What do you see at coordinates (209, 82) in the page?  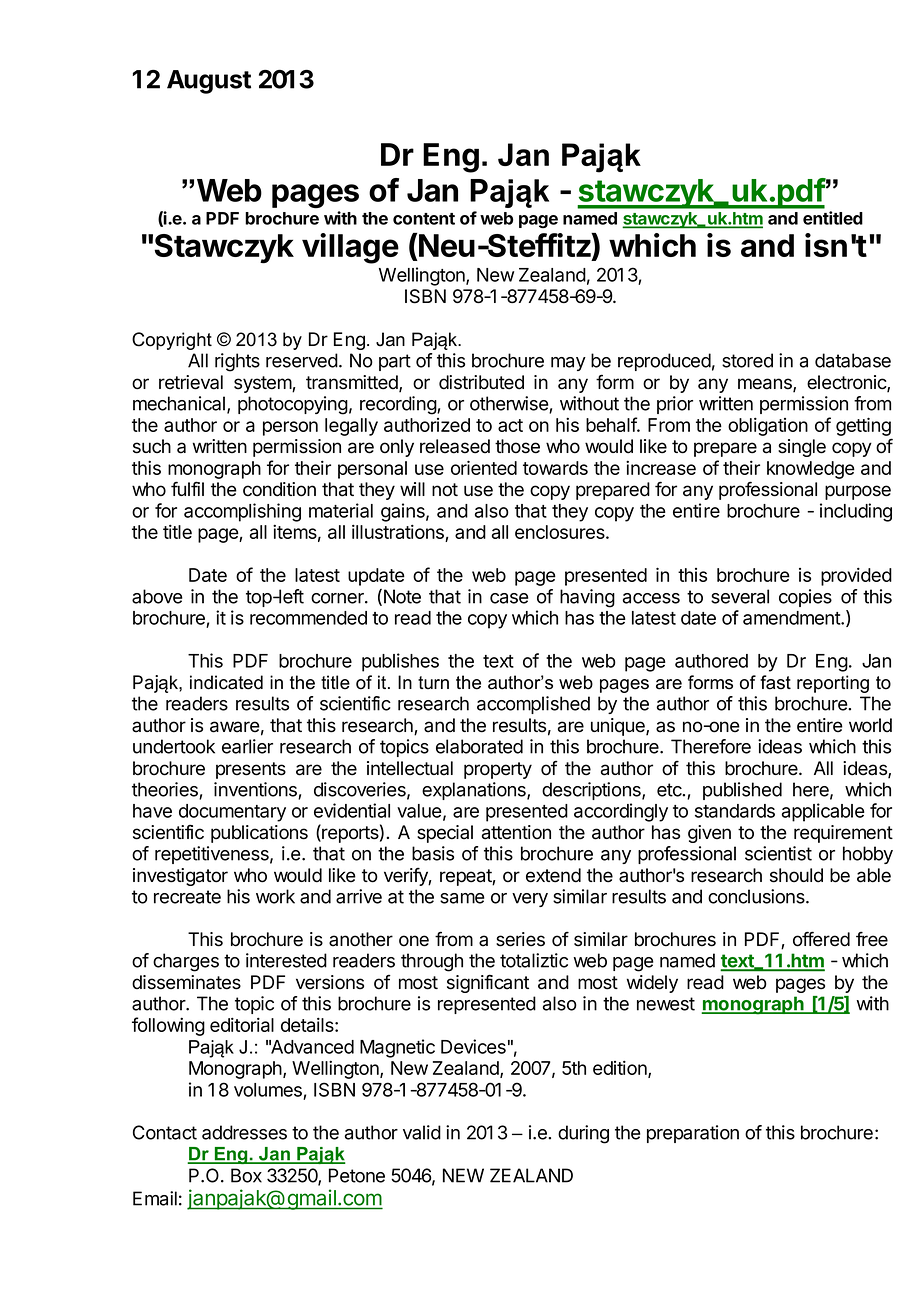 I see `August` at bounding box center [209, 82].
